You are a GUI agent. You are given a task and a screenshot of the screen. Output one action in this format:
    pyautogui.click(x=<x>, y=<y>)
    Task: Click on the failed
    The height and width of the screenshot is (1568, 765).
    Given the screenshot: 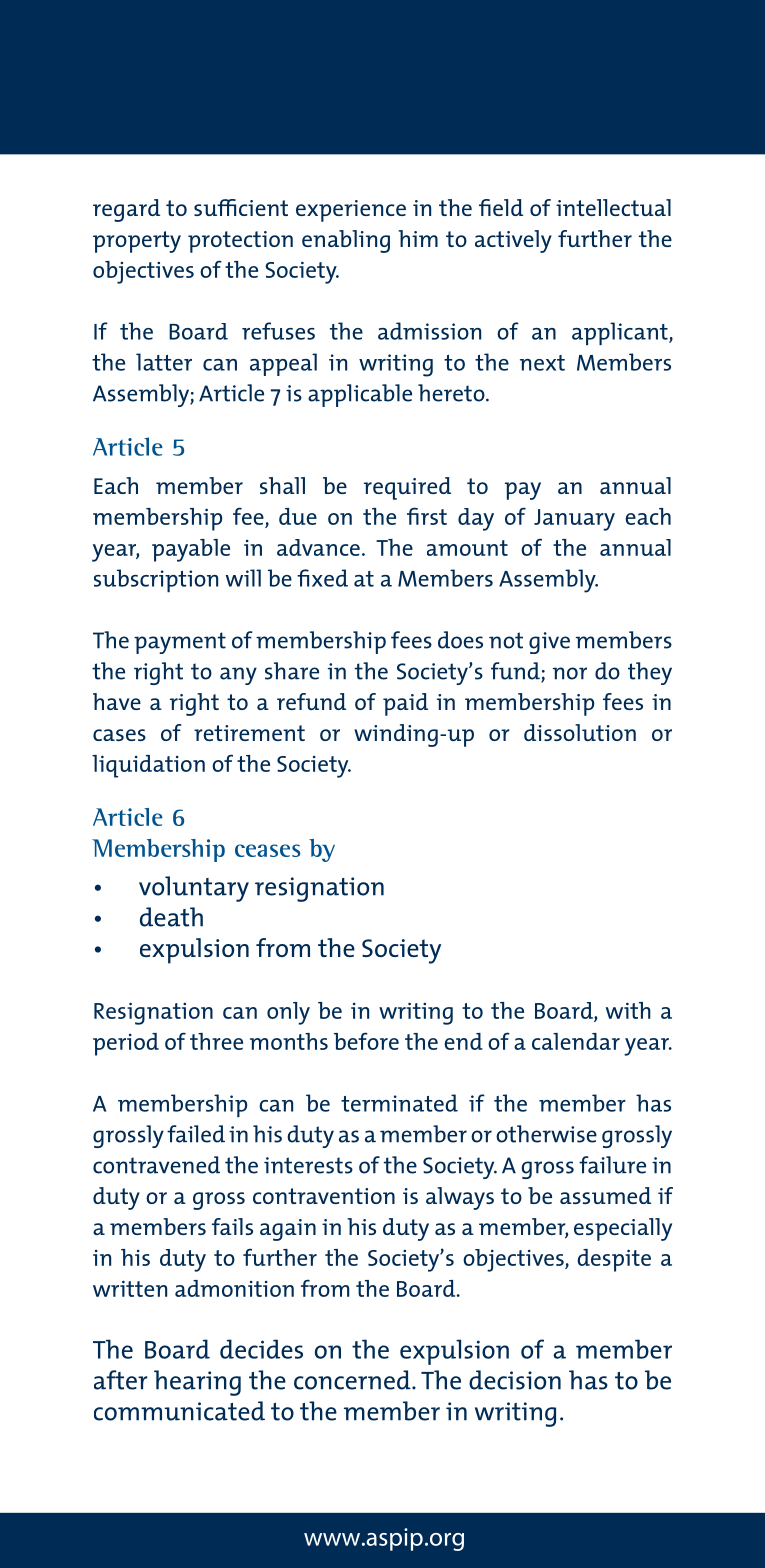 What is the action you would take?
    pyautogui.click(x=196, y=1134)
